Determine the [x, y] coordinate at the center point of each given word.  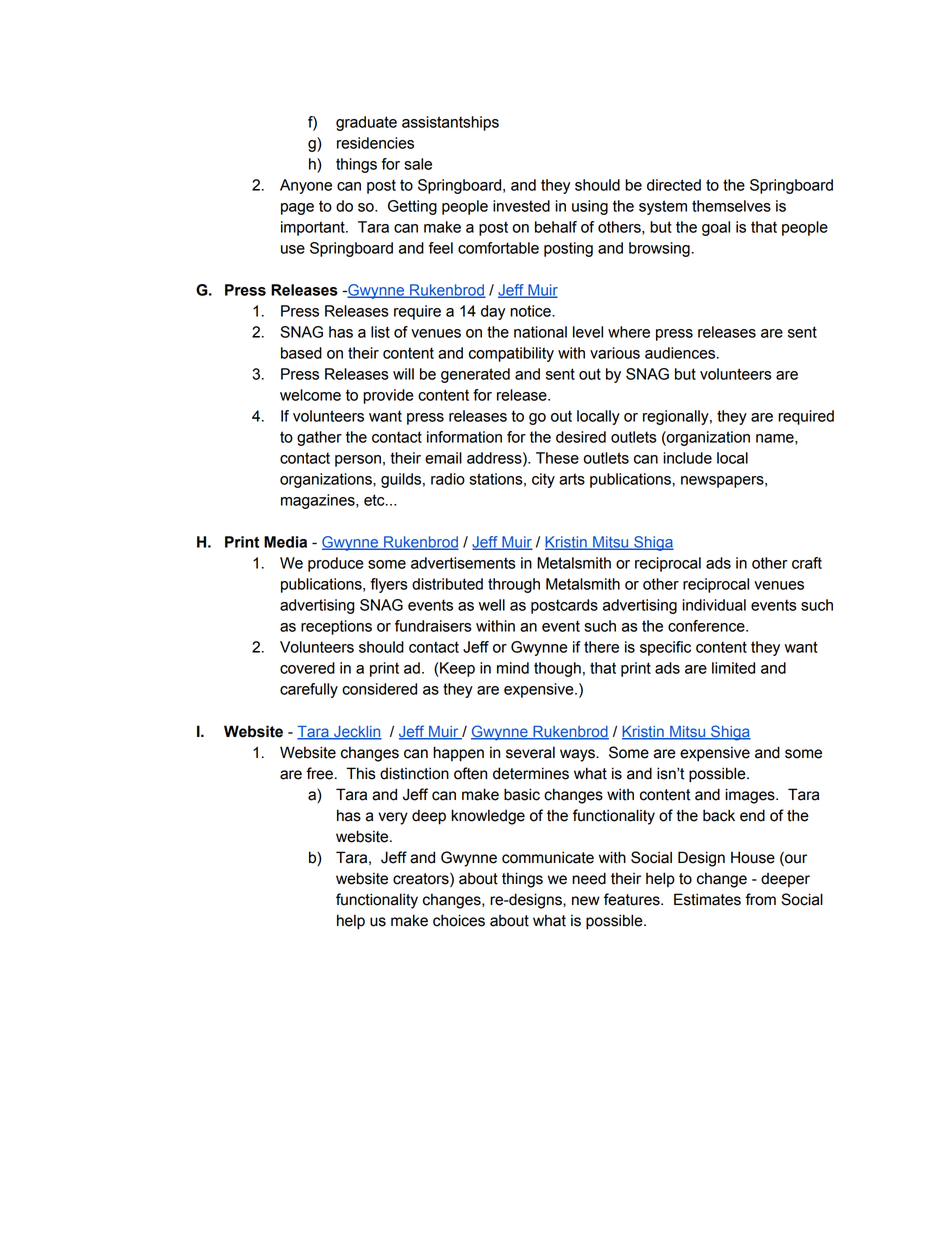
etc [375, 500]
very [393, 818]
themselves [731, 206]
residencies [375, 143]
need [589, 878]
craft [807, 563]
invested [521, 206]
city [543, 480]
